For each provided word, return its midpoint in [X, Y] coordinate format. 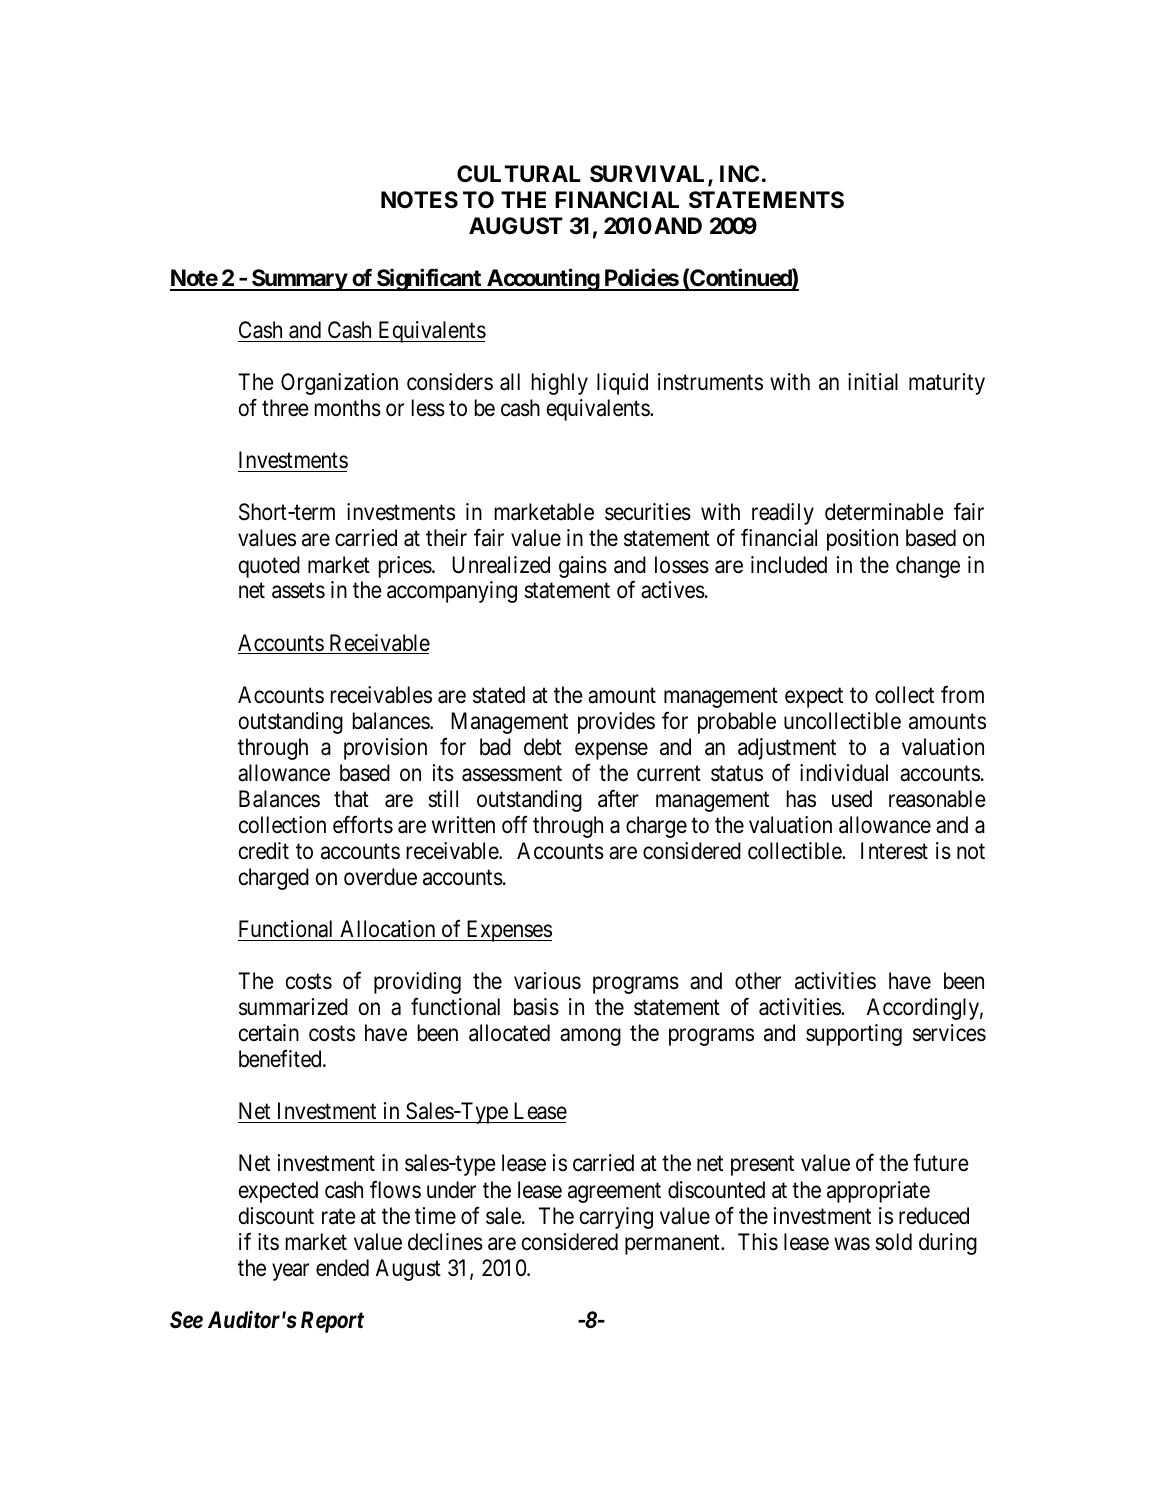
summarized [293, 1007]
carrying [616, 1218]
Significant [429, 280]
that [351, 799]
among [590, 1037]
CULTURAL [519, 173]
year [290, 1272]
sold [893, 1242]
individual [844, 773]
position [862, 540]
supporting [854, 1035]
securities [648, 512]
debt [543, 747]
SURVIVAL [649, 175]
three [285, 408]
